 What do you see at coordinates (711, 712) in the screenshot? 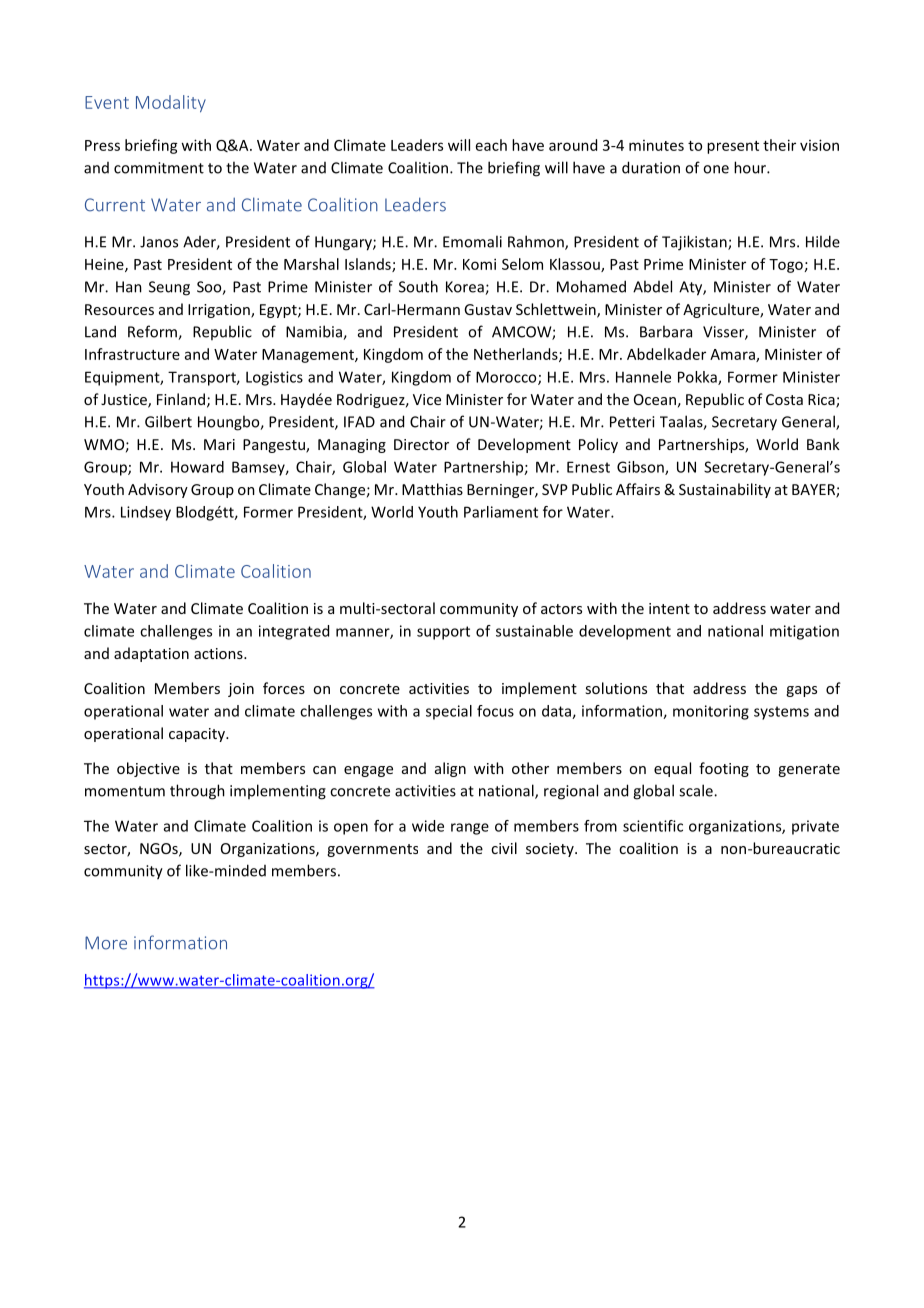
I see `monitoring` at bounding box center [711, 712].
